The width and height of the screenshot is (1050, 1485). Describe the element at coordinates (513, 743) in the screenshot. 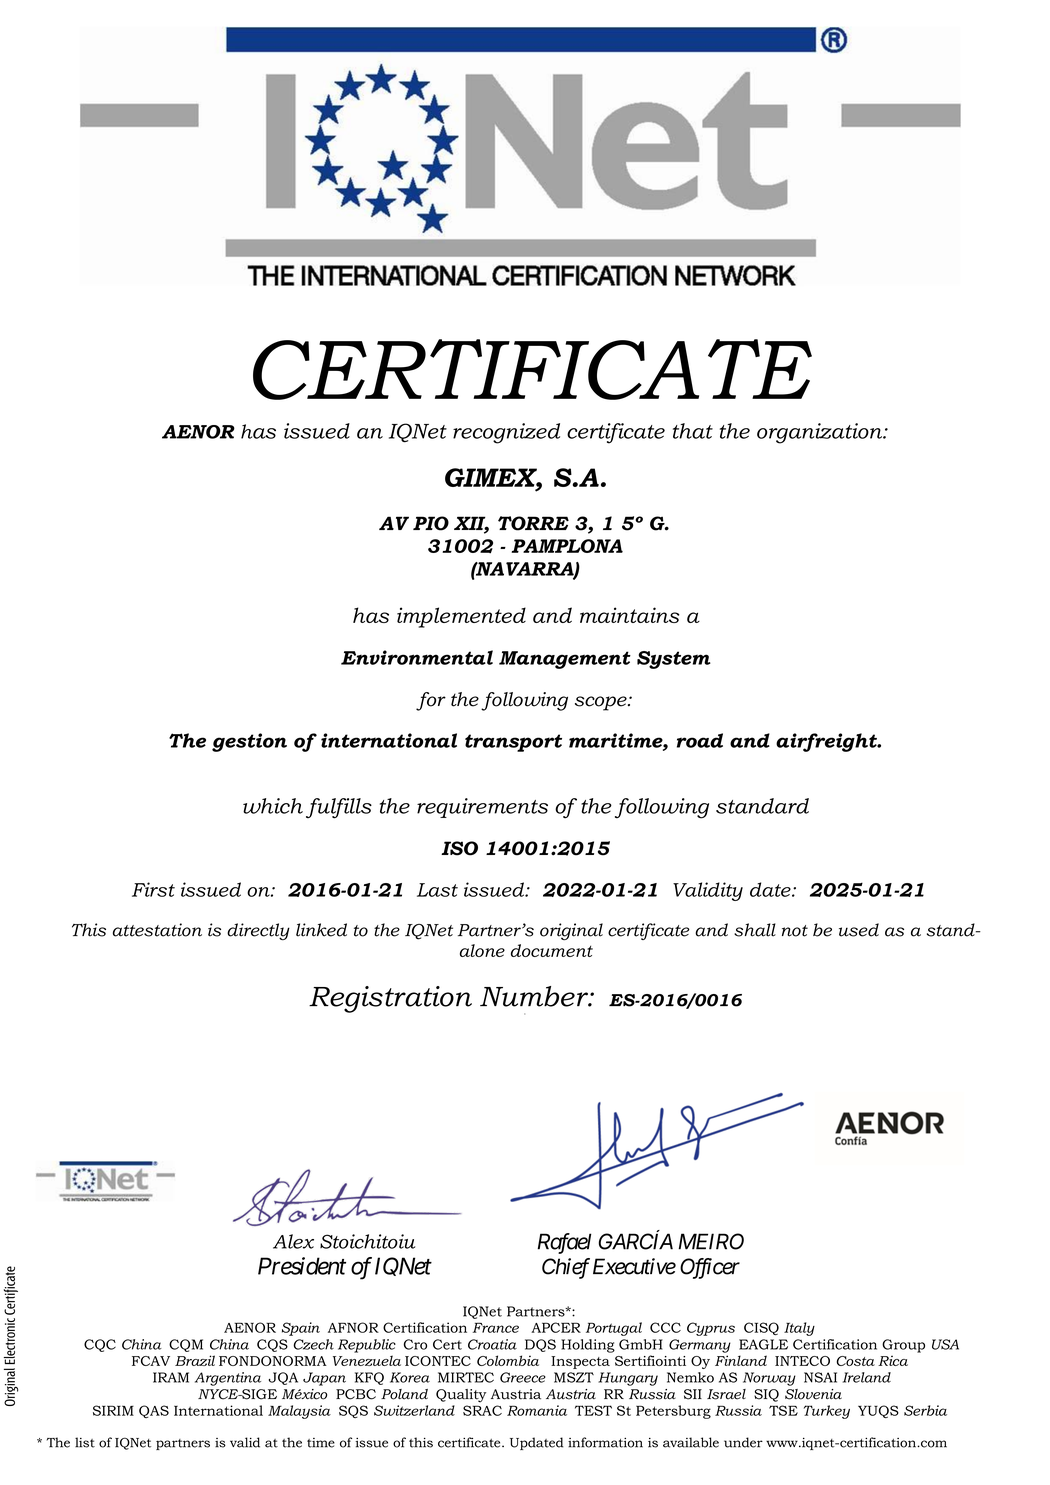

I see `transport` at that location.
